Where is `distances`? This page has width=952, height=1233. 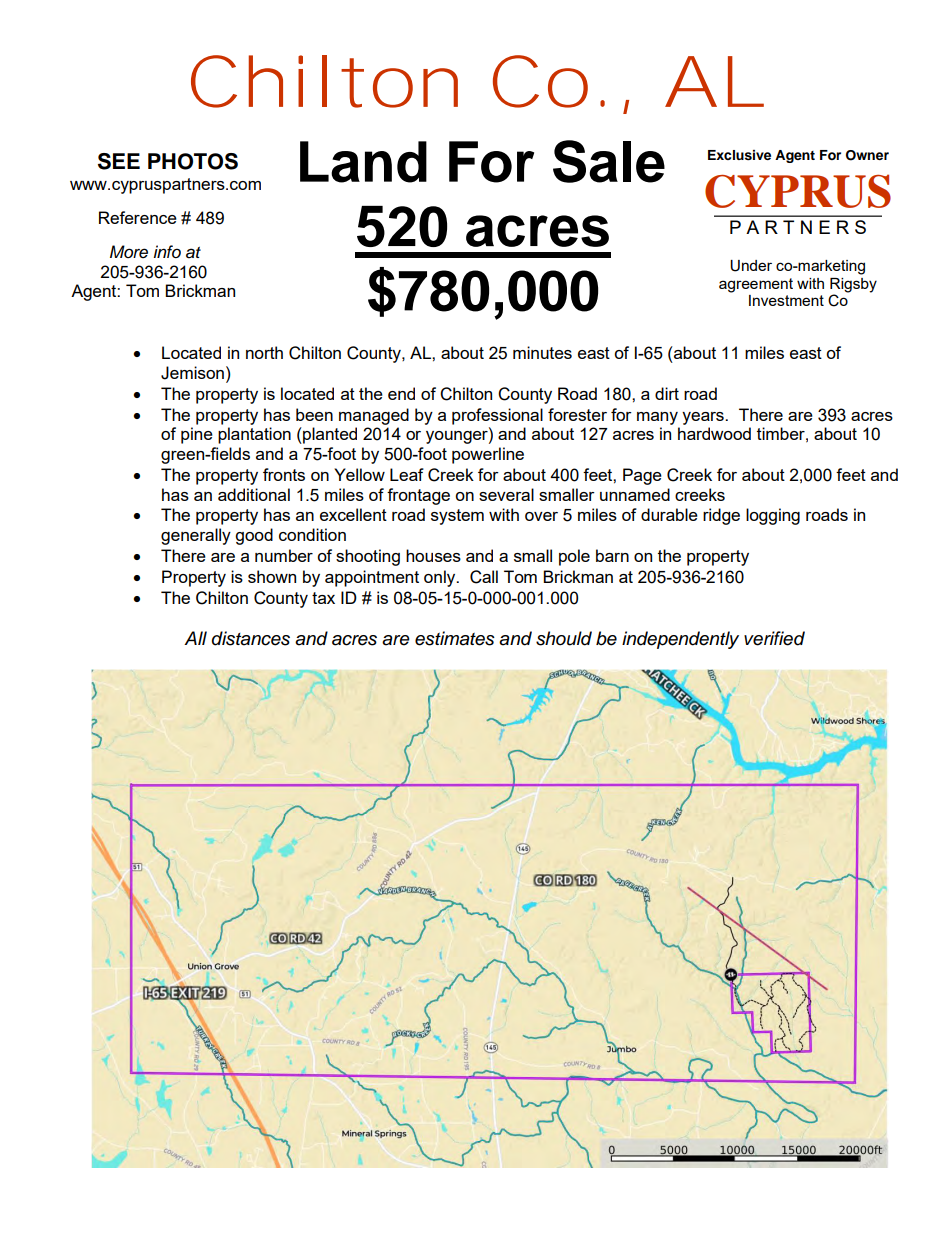
distances is located at coordinates (251, 638).
